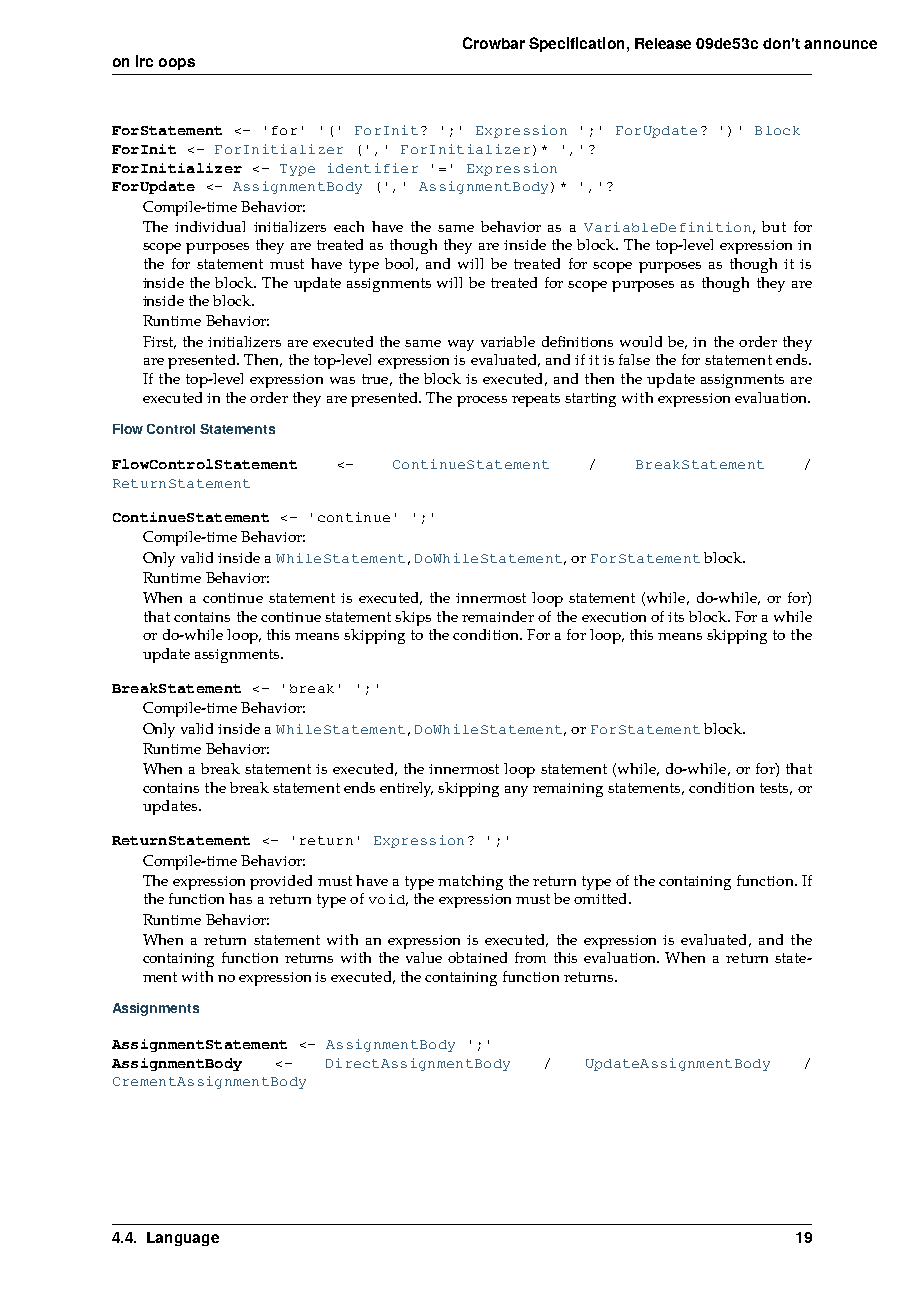 The image size is (924, 1308). Describe the element at coordinates (177, 64) in the document. I see `oops` at that location.
